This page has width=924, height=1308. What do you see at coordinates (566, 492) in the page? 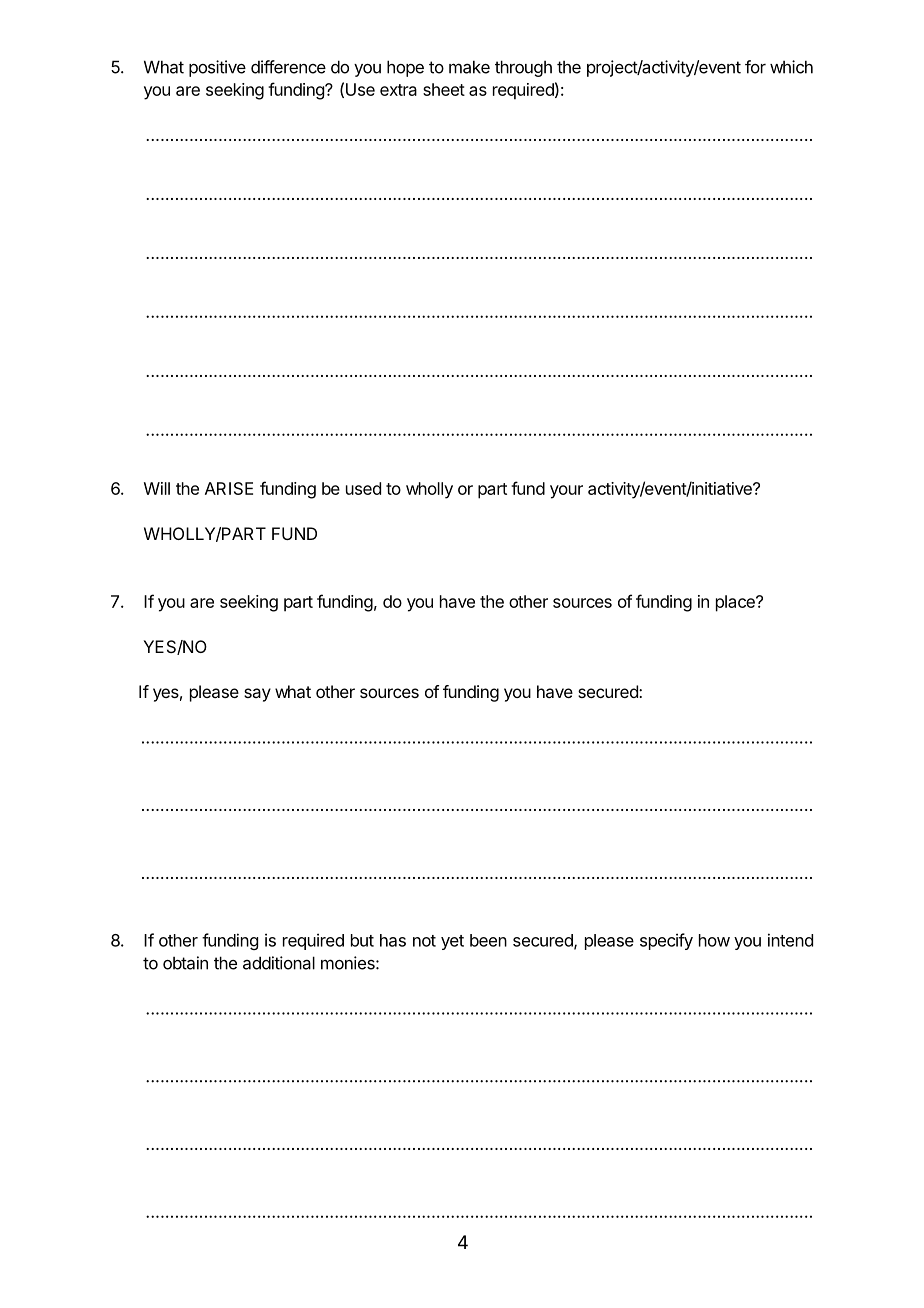
I see `your` at bounding box center [566, 492].
